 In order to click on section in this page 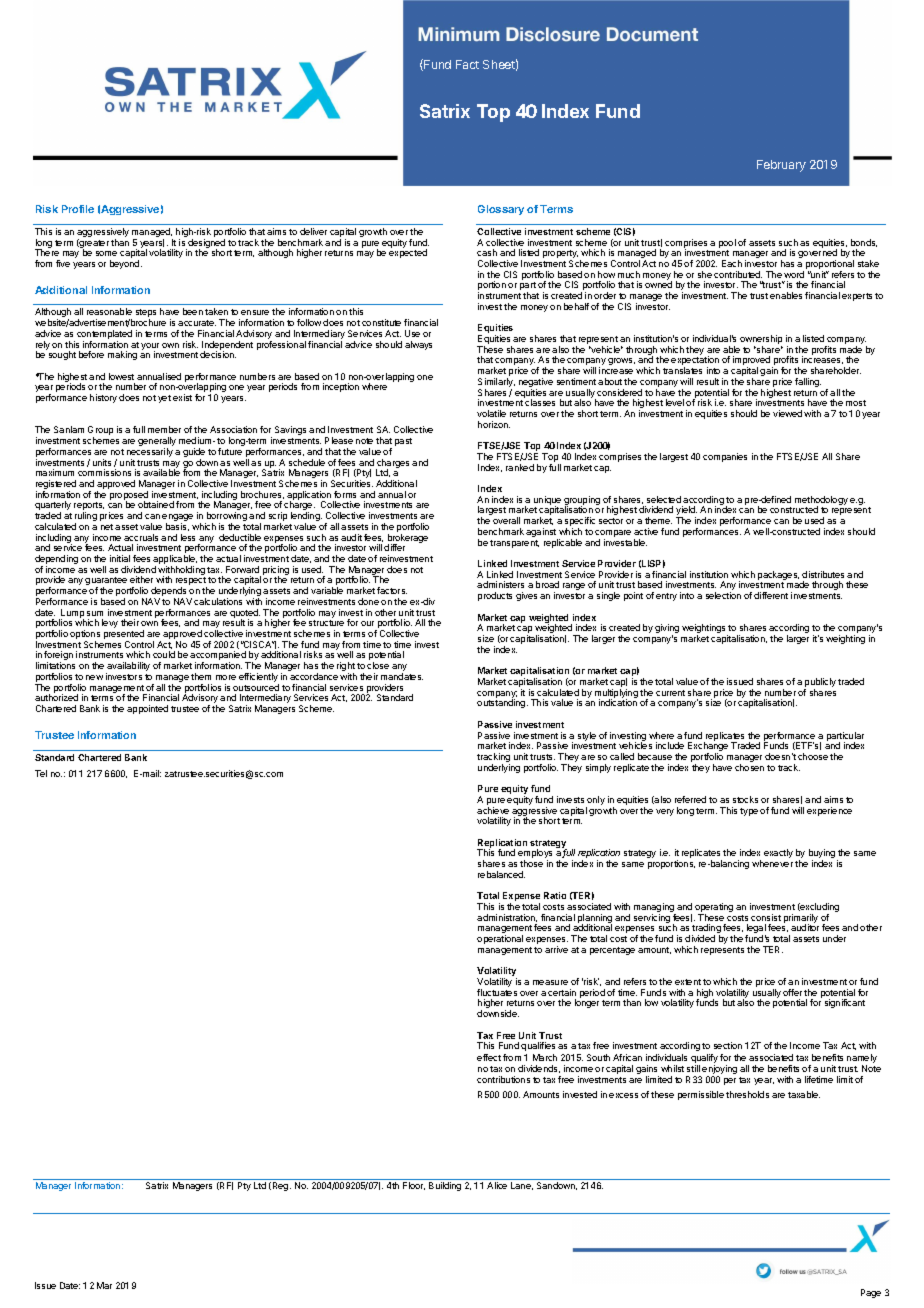, I will do `click(728, 1045)`.
